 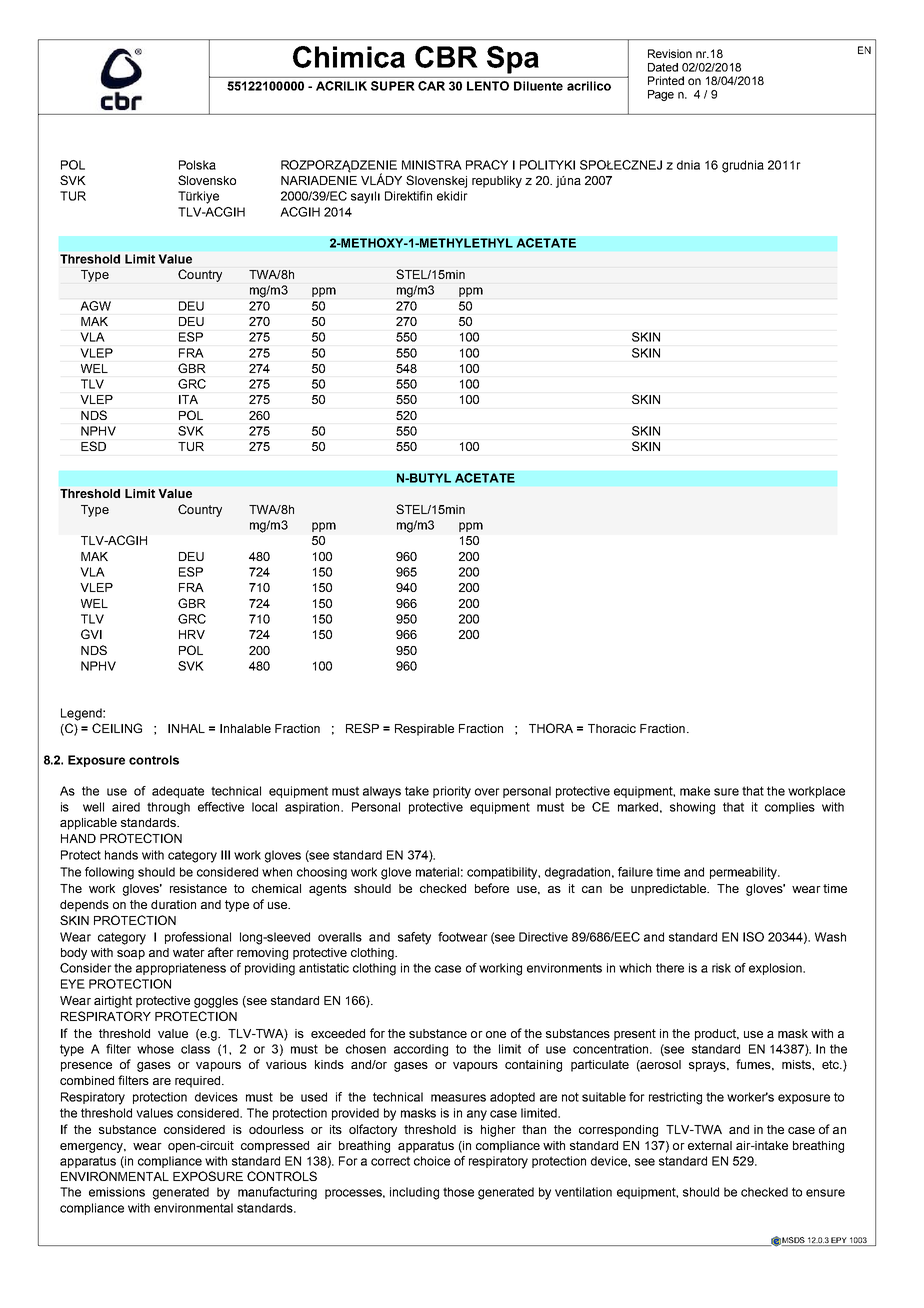 What do you see at coordinates (666, 80) in the page?
I see `Printed` at bounding box center [666, 80].
